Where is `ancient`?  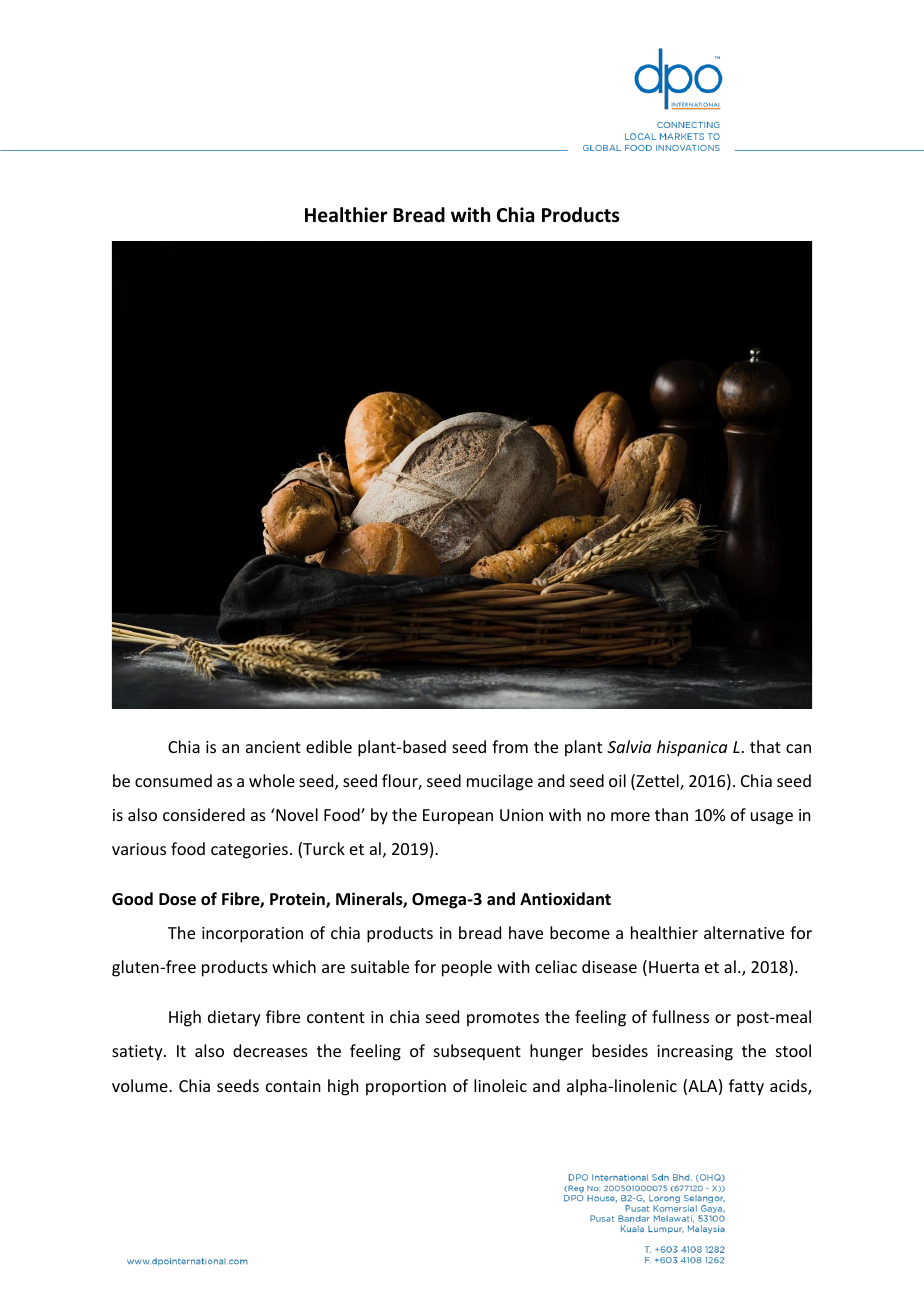 ancient is located at coordinates (273, 747).
